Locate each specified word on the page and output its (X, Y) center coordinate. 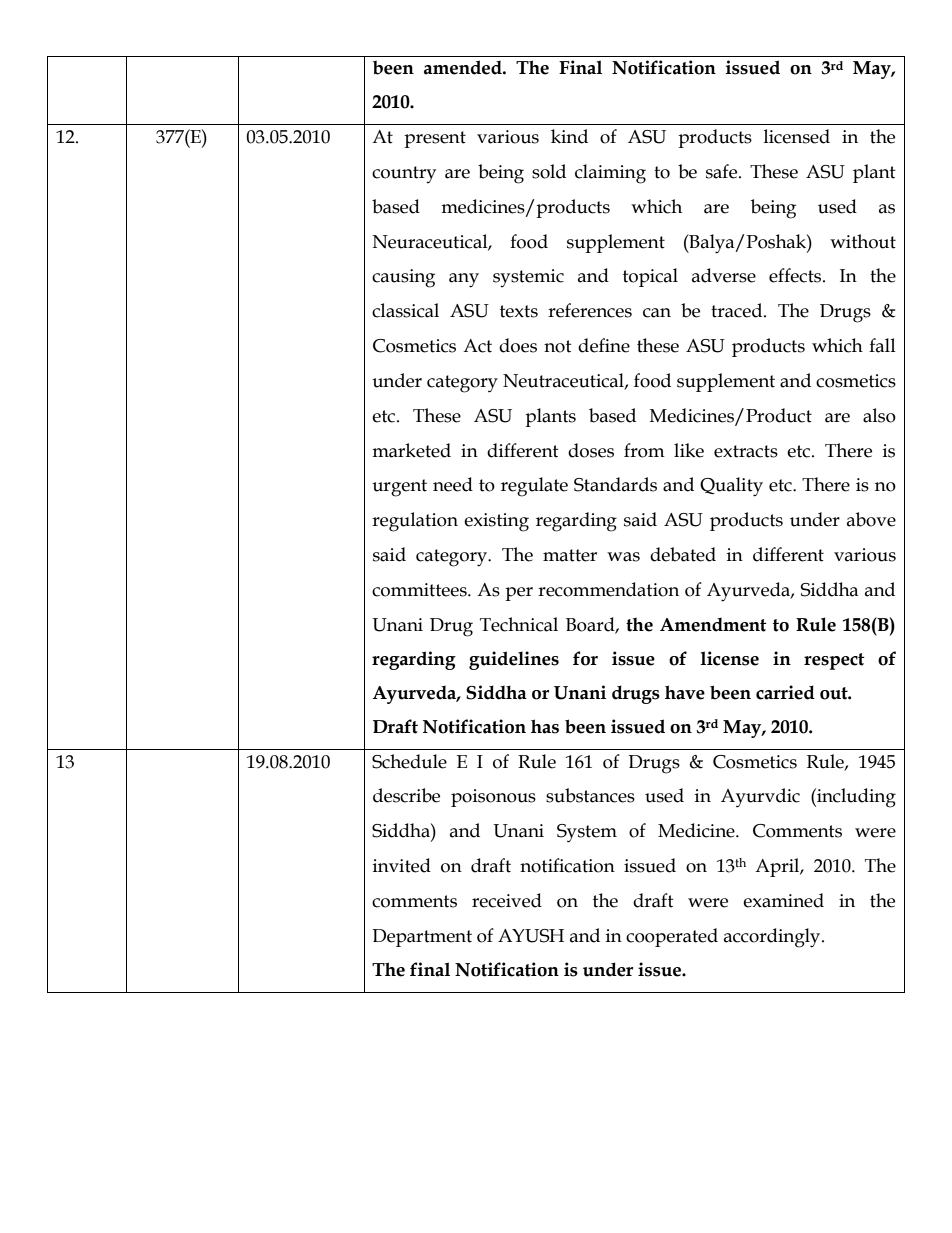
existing (496, 522)
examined (783, 900)
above (871, 519)
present (435, 139)
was (623, 557)
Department (422, 938)
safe (723, 171)
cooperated (672, 937)
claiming (610, 174)
